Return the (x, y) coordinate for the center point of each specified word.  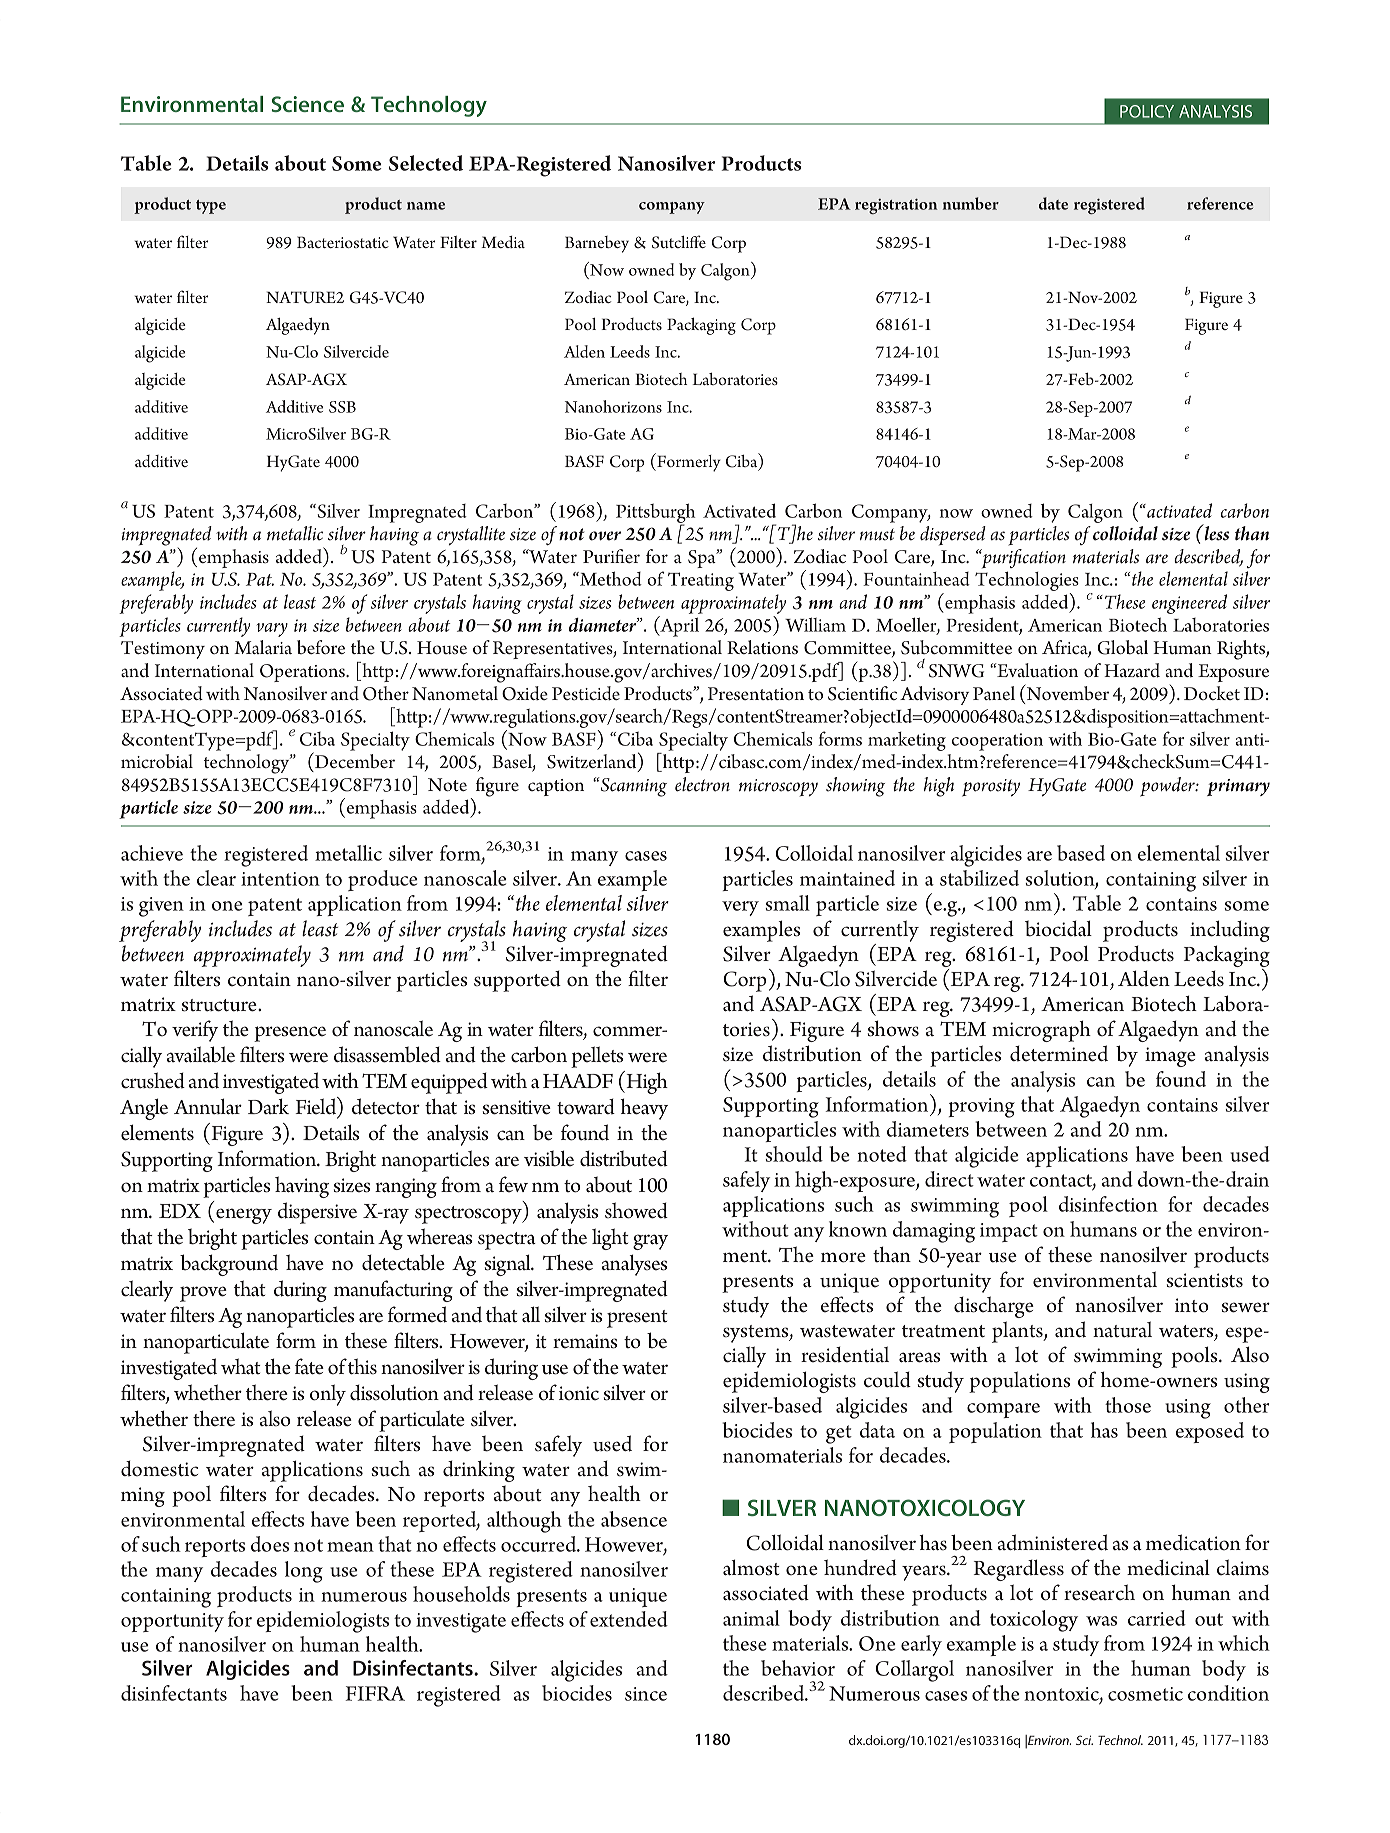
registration (896, 206)
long (304, 1572)
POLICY (1147, 111)
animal (751, 1618)
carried (1157, 1618)
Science (308, 104)
